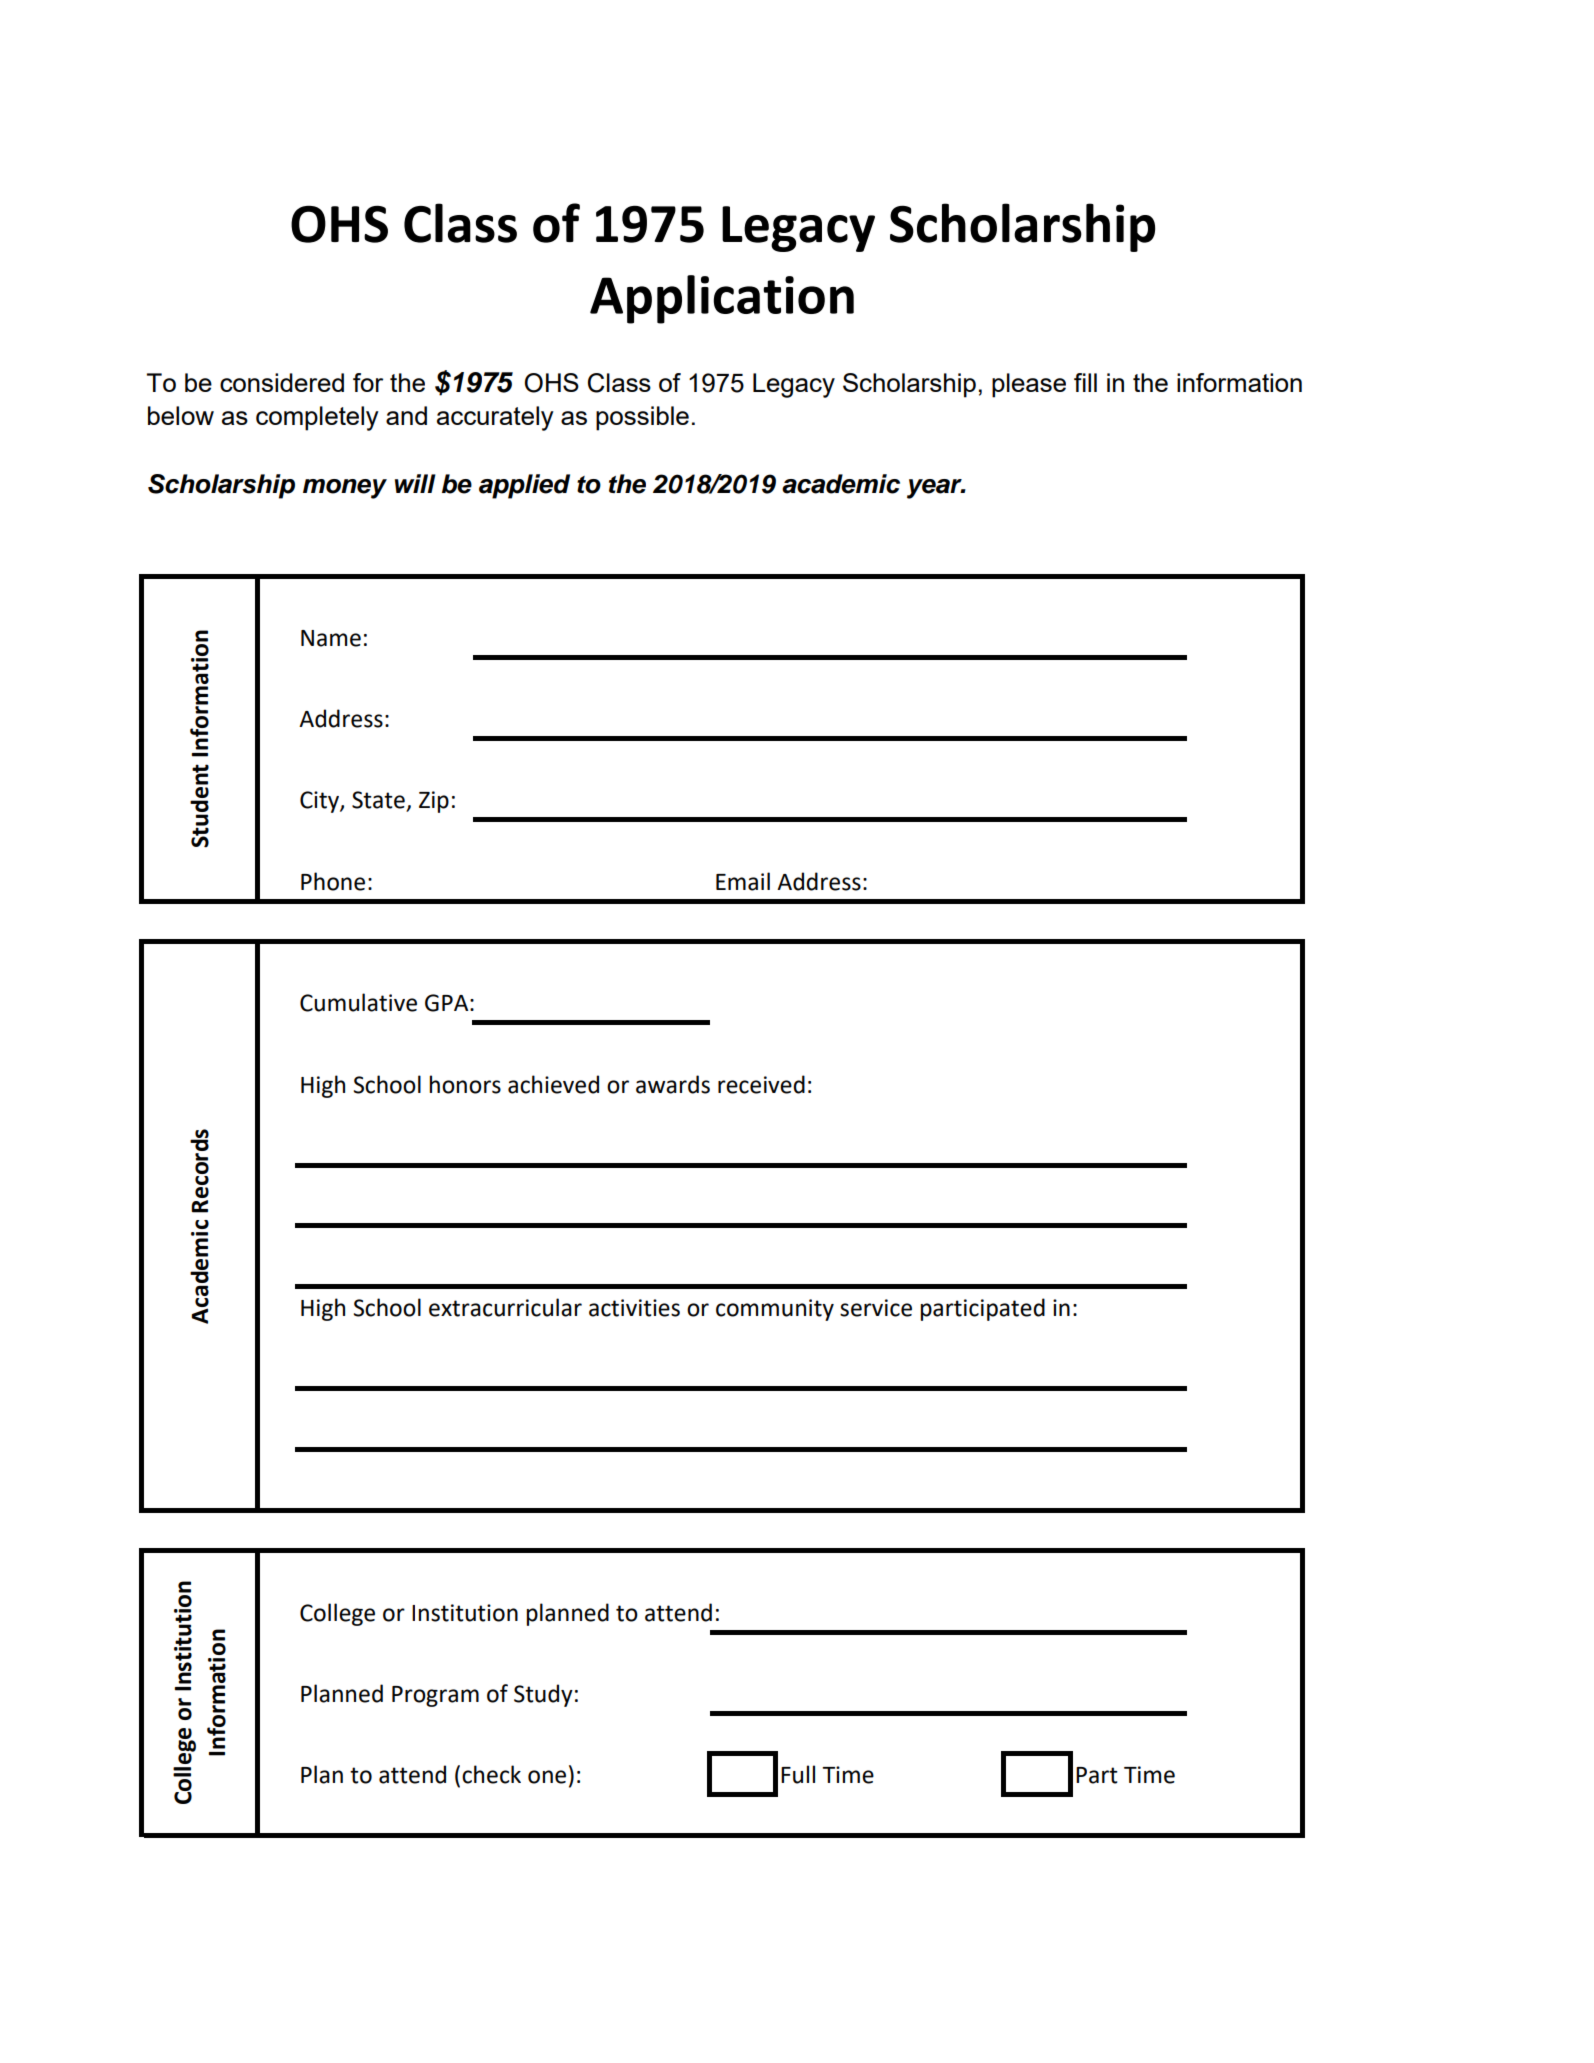  Describe the element at coordinates (505, 1307) in the screenshot. I see `extracurricular` at that location.
